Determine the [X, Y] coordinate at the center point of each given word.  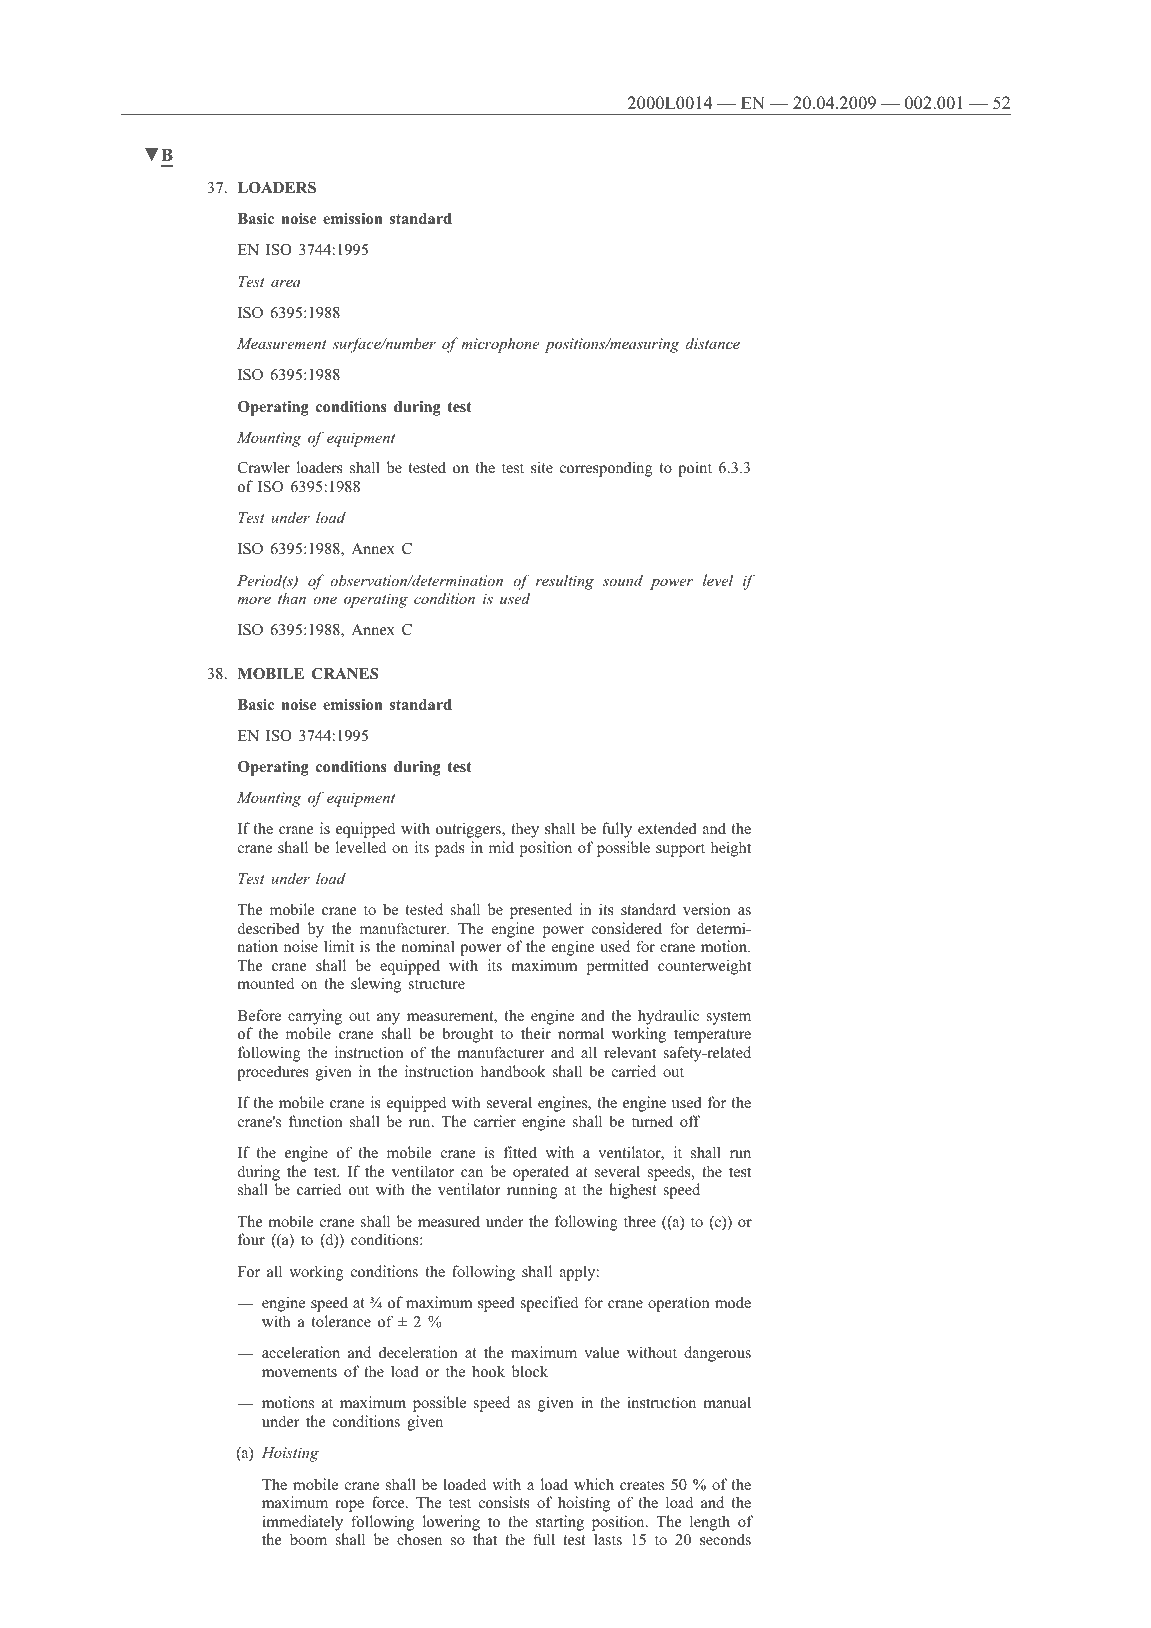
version [707, 909]
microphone [500, 345]
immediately [302, 1523]
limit [339, 946]
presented [541, 911]
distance [713, 343]
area [286, 283]
